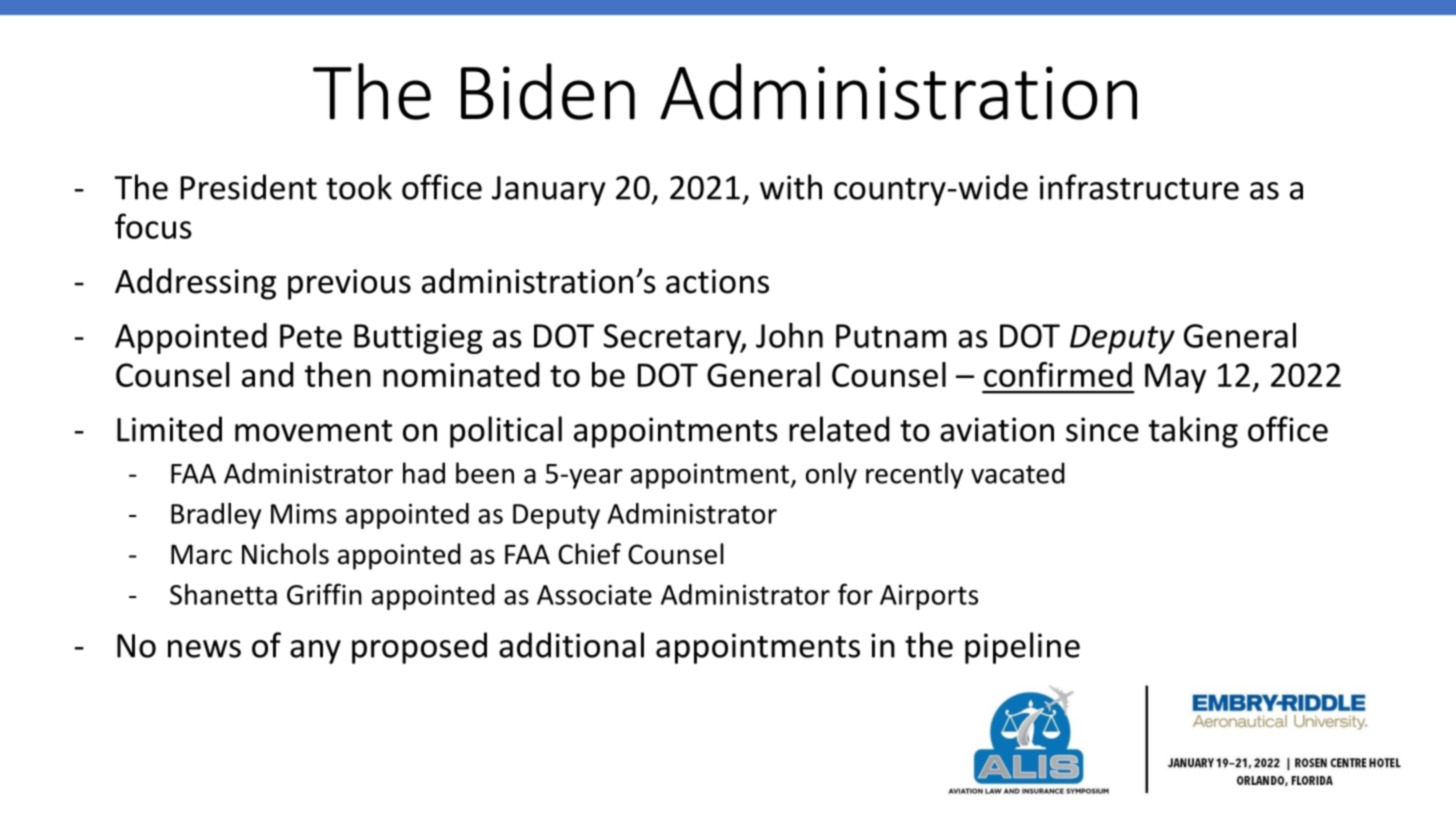 This page has height=819, width=1456. Describe the element at coordinates (831, 475) in the page. I see `only` at that location.
